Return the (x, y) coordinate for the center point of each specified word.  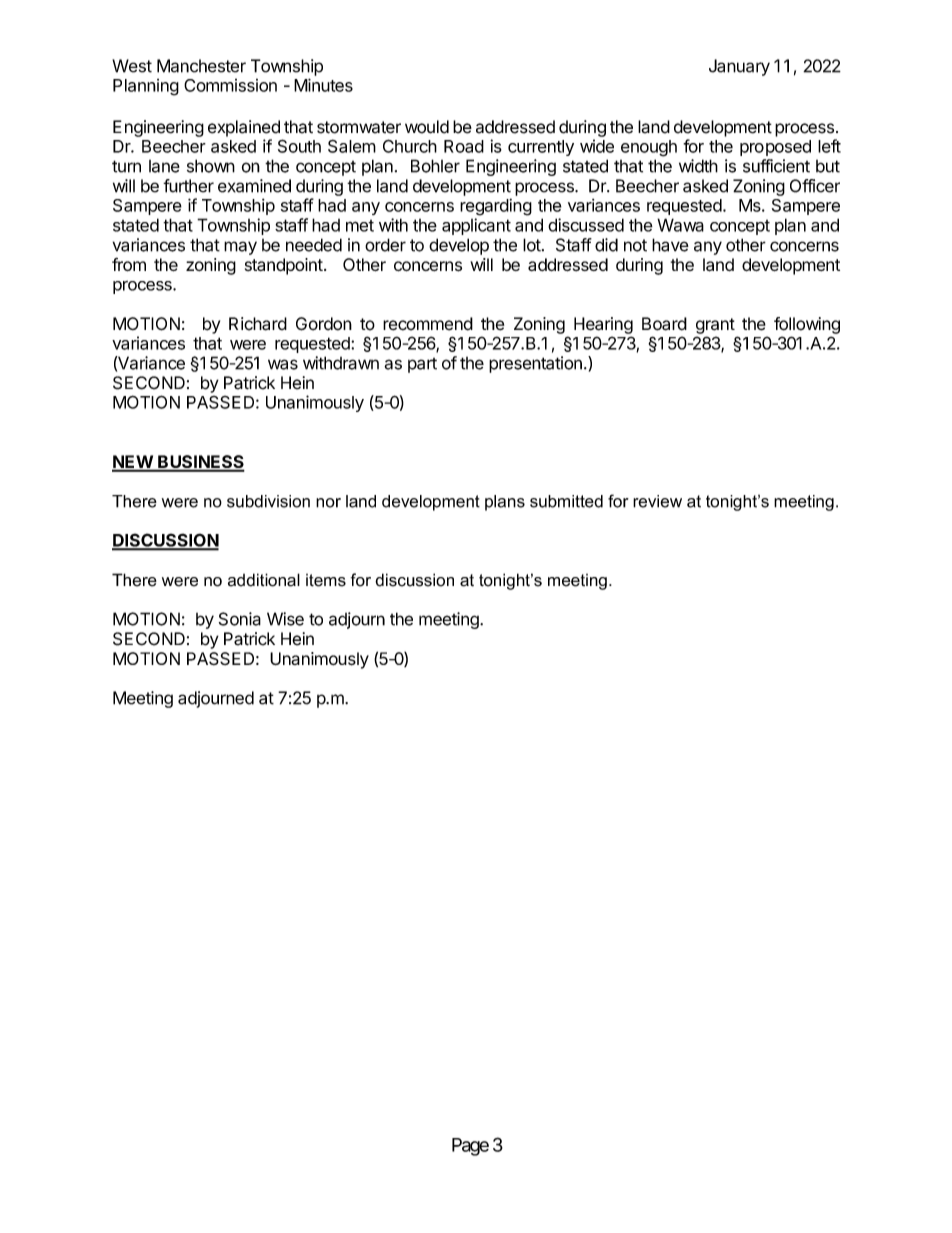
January (739, 67)
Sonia (240, 619)
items (326, 580)
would (427, 127)
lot (532, 245)
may (240, 248)
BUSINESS (200, 463)
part (422, 365)
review (657, 501)
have (670, 245)
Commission (230, 85)
